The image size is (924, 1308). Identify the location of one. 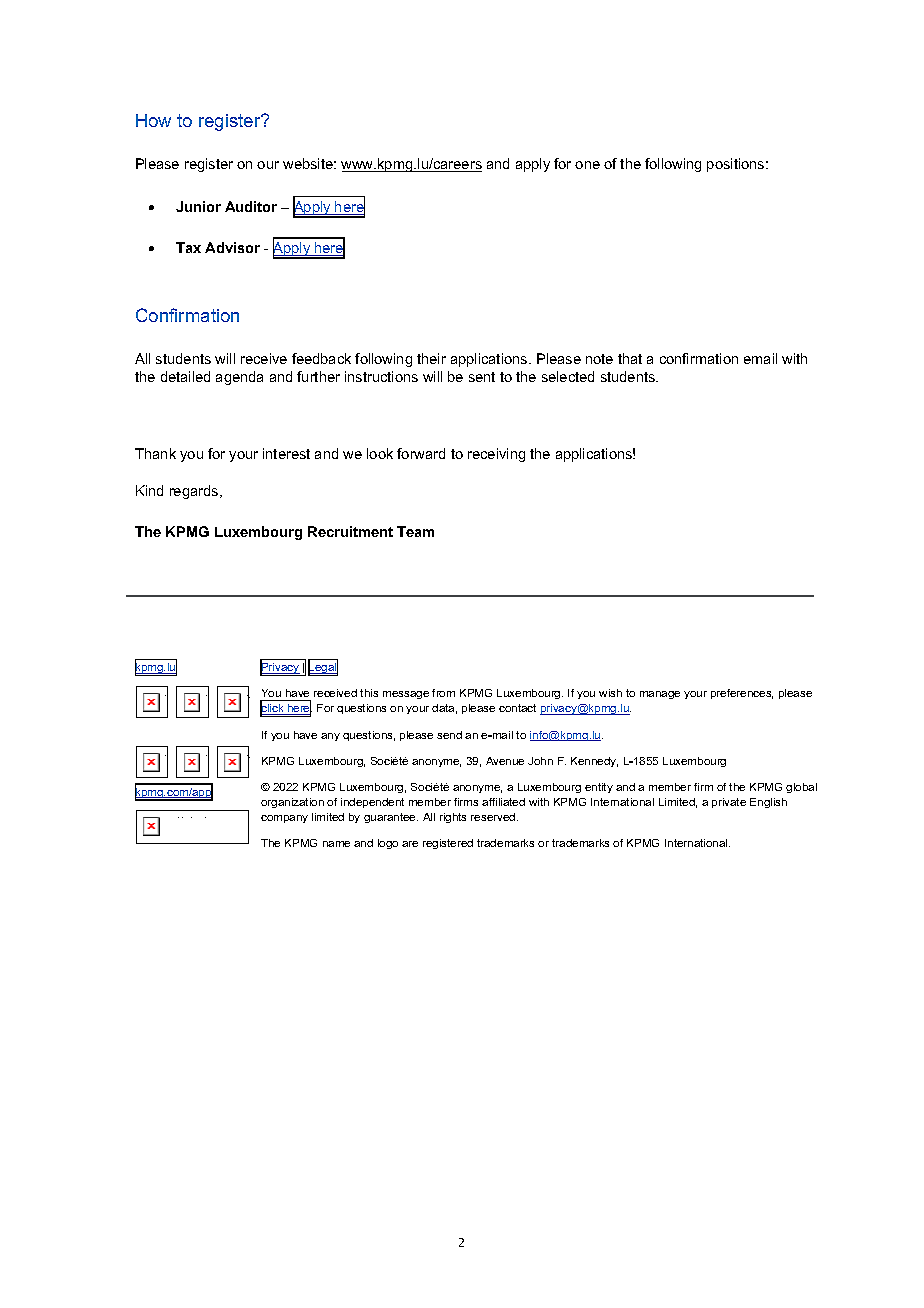
(587, 165).
